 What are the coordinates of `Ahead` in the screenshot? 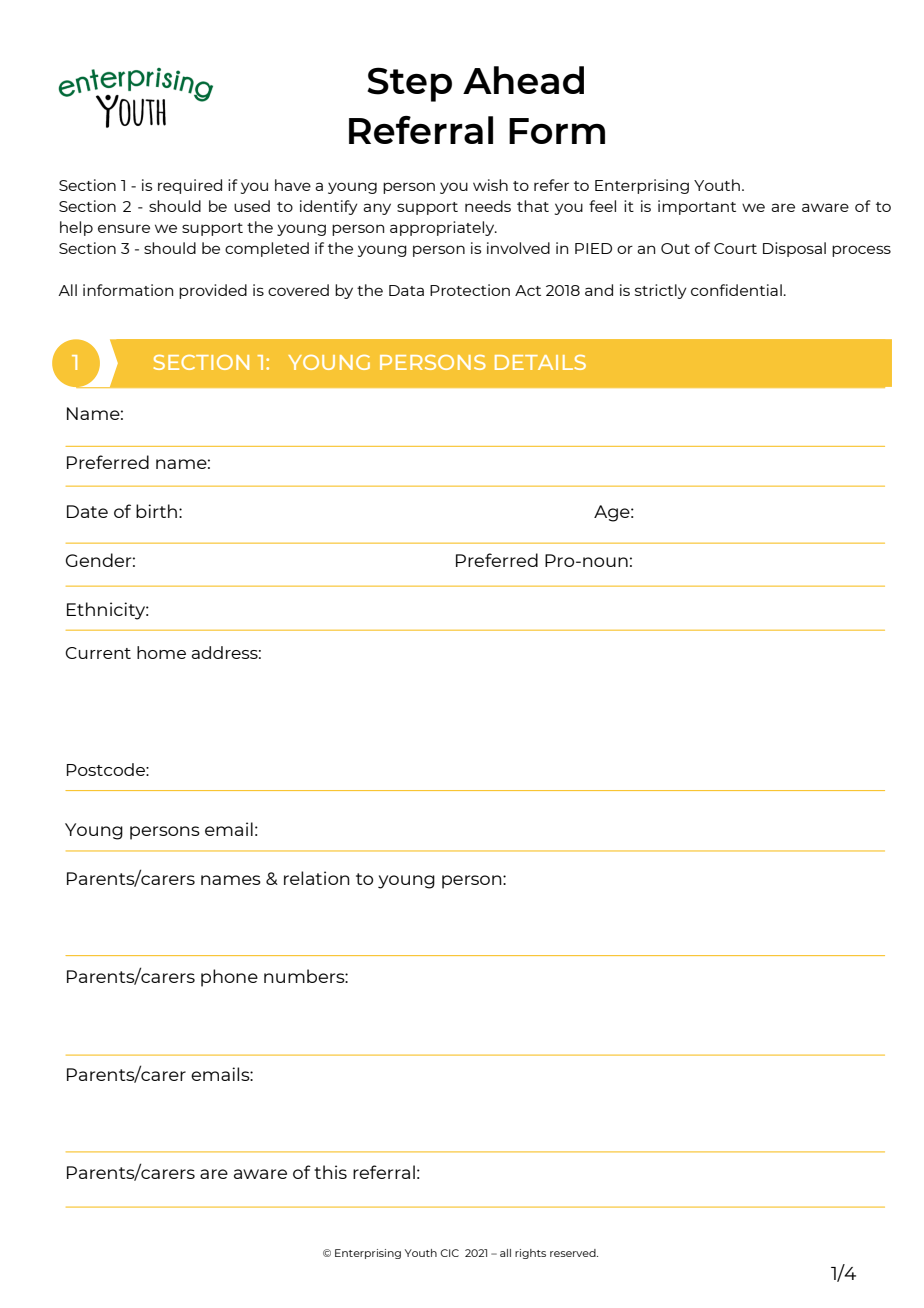 It's located at (523, 80).
